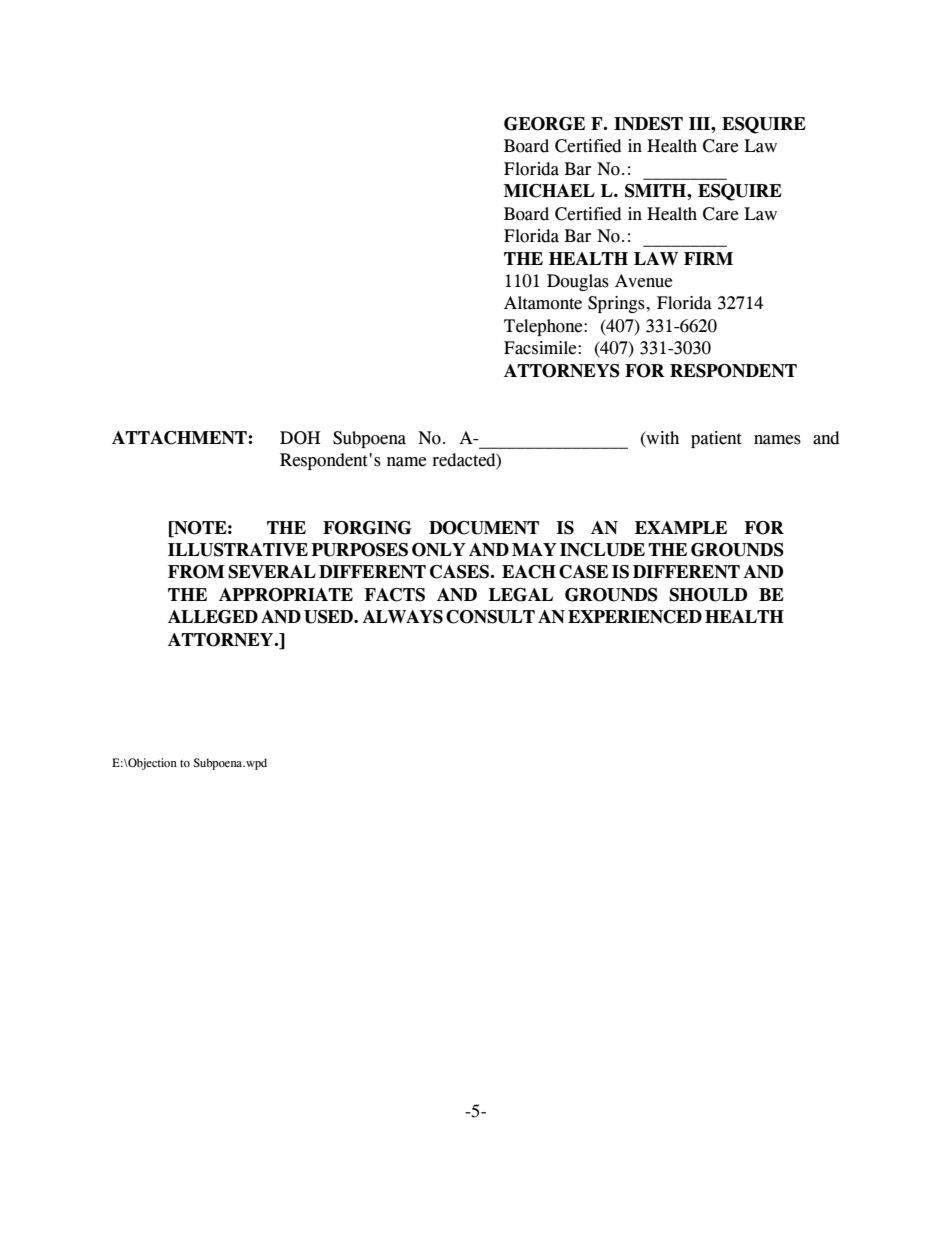 The image size is (952, 1233). Describe the element at coordinates (300, 438) in the screenshot. I see `DOH` at that location.
